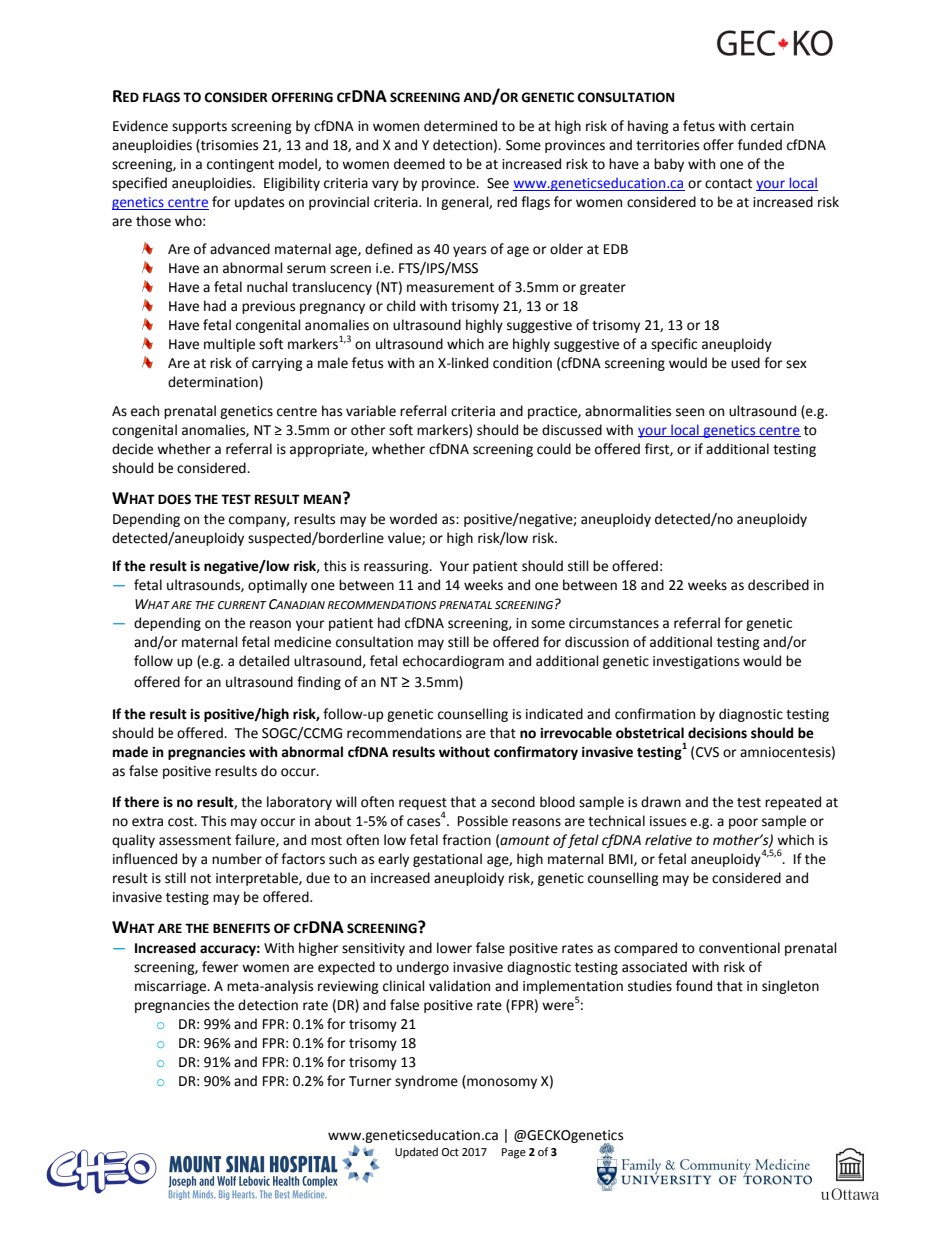 The width and height of the screenshot is (952, 1233). Describe the element at coordinates (450, 1152) in the screenshot. I see `Oct` at that location.
